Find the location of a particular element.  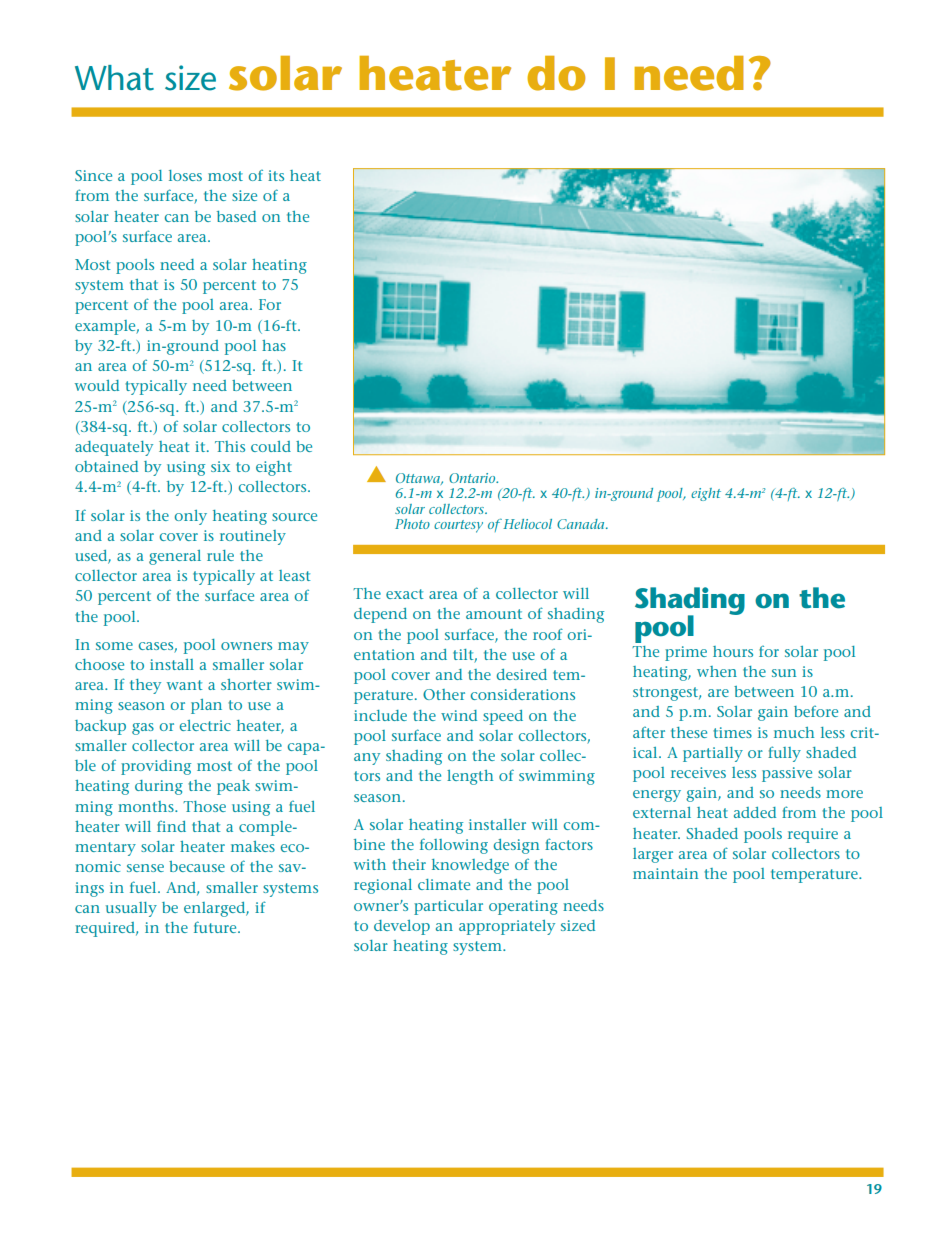

its is located at coordinates (276, 175).
